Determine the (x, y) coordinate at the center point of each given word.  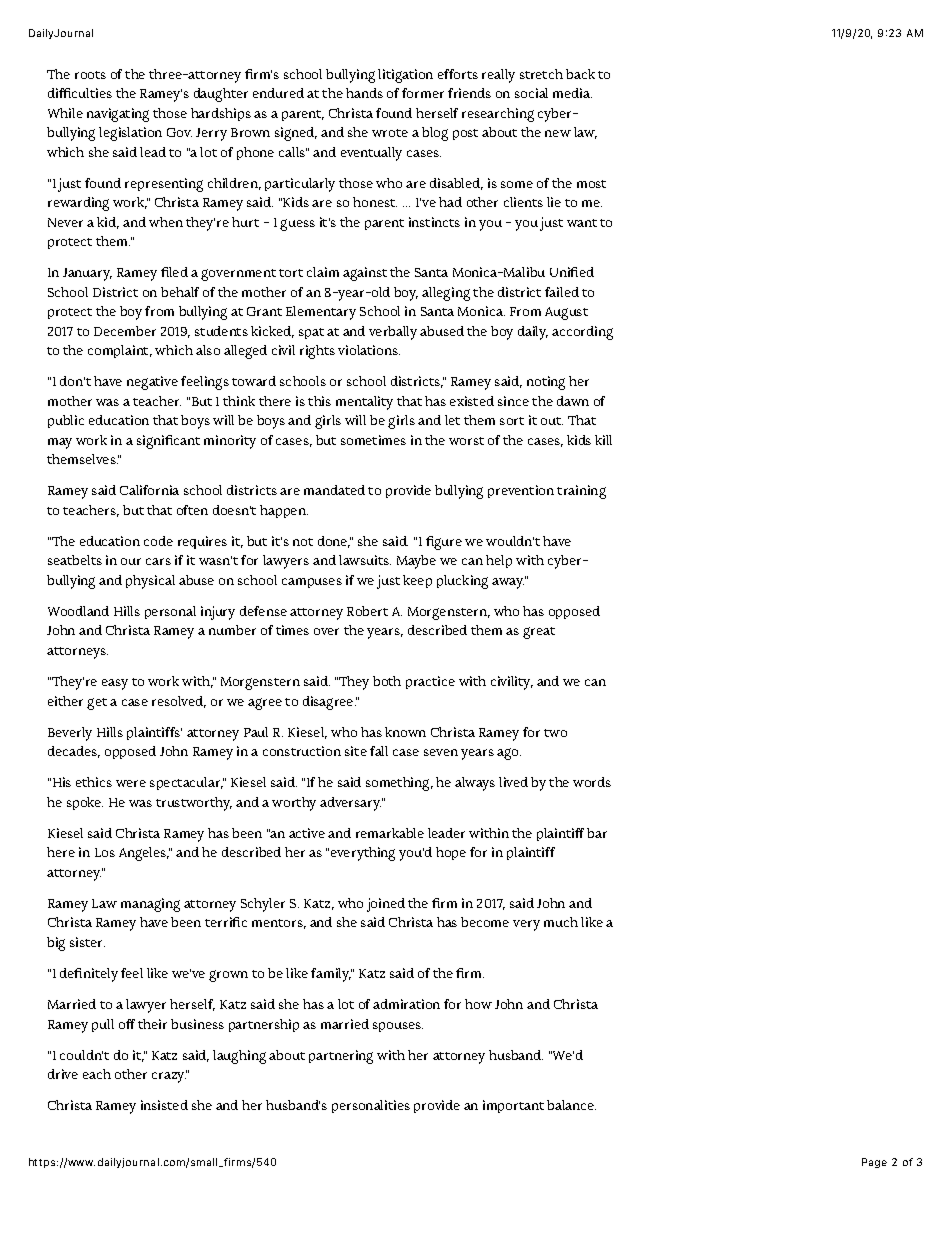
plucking (462, 582)
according (582, 333)
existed (472, 401)
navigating (118, 115)
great (539, 633)
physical (150, 582)
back (580, 74)
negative (152, 383)
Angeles (144, 854)
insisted (164, 1105)
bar (597, 833)
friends (469, 93)
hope (451, 853)
